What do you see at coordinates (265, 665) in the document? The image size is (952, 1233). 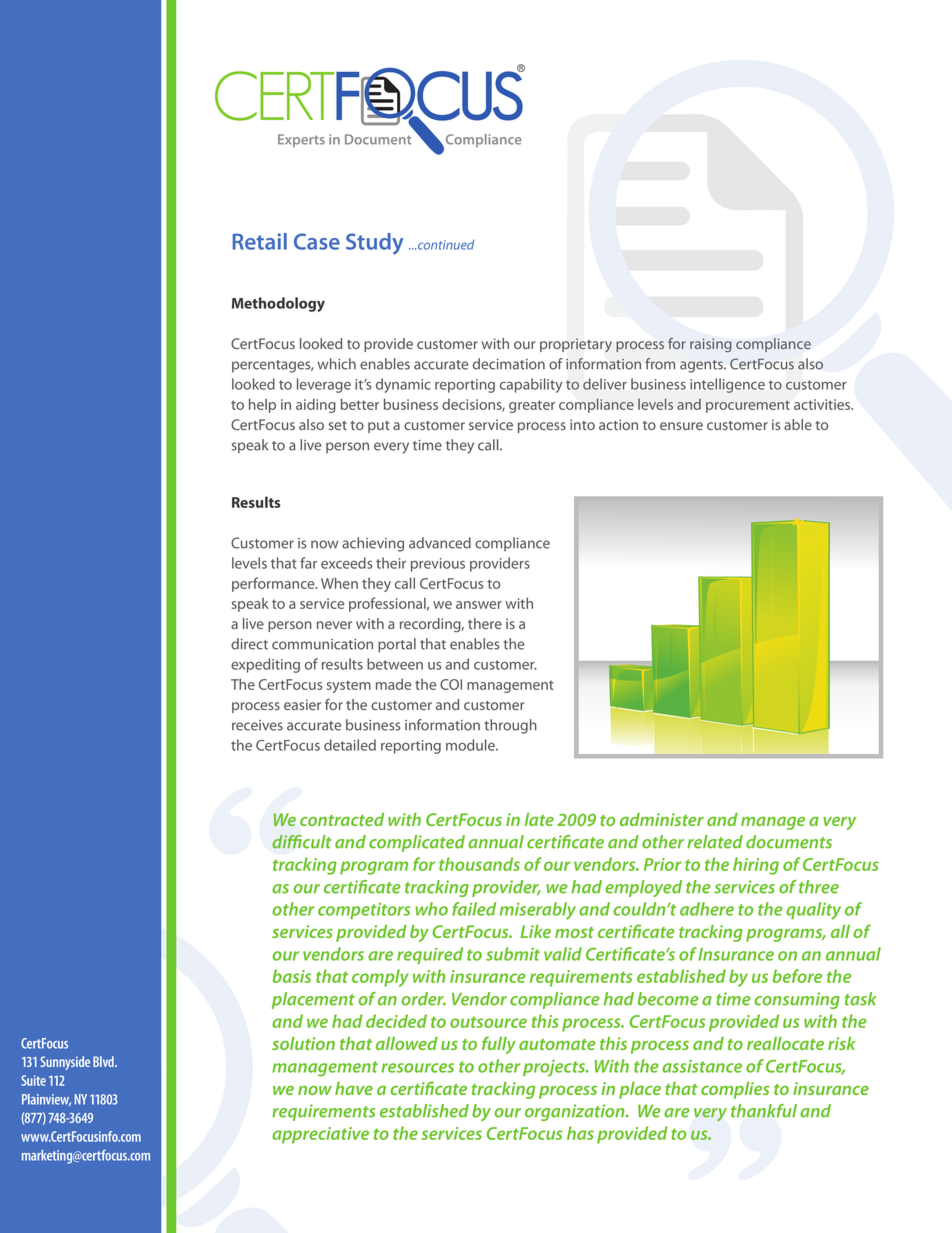 I see `expediting` at bounding box center [265, 665].
